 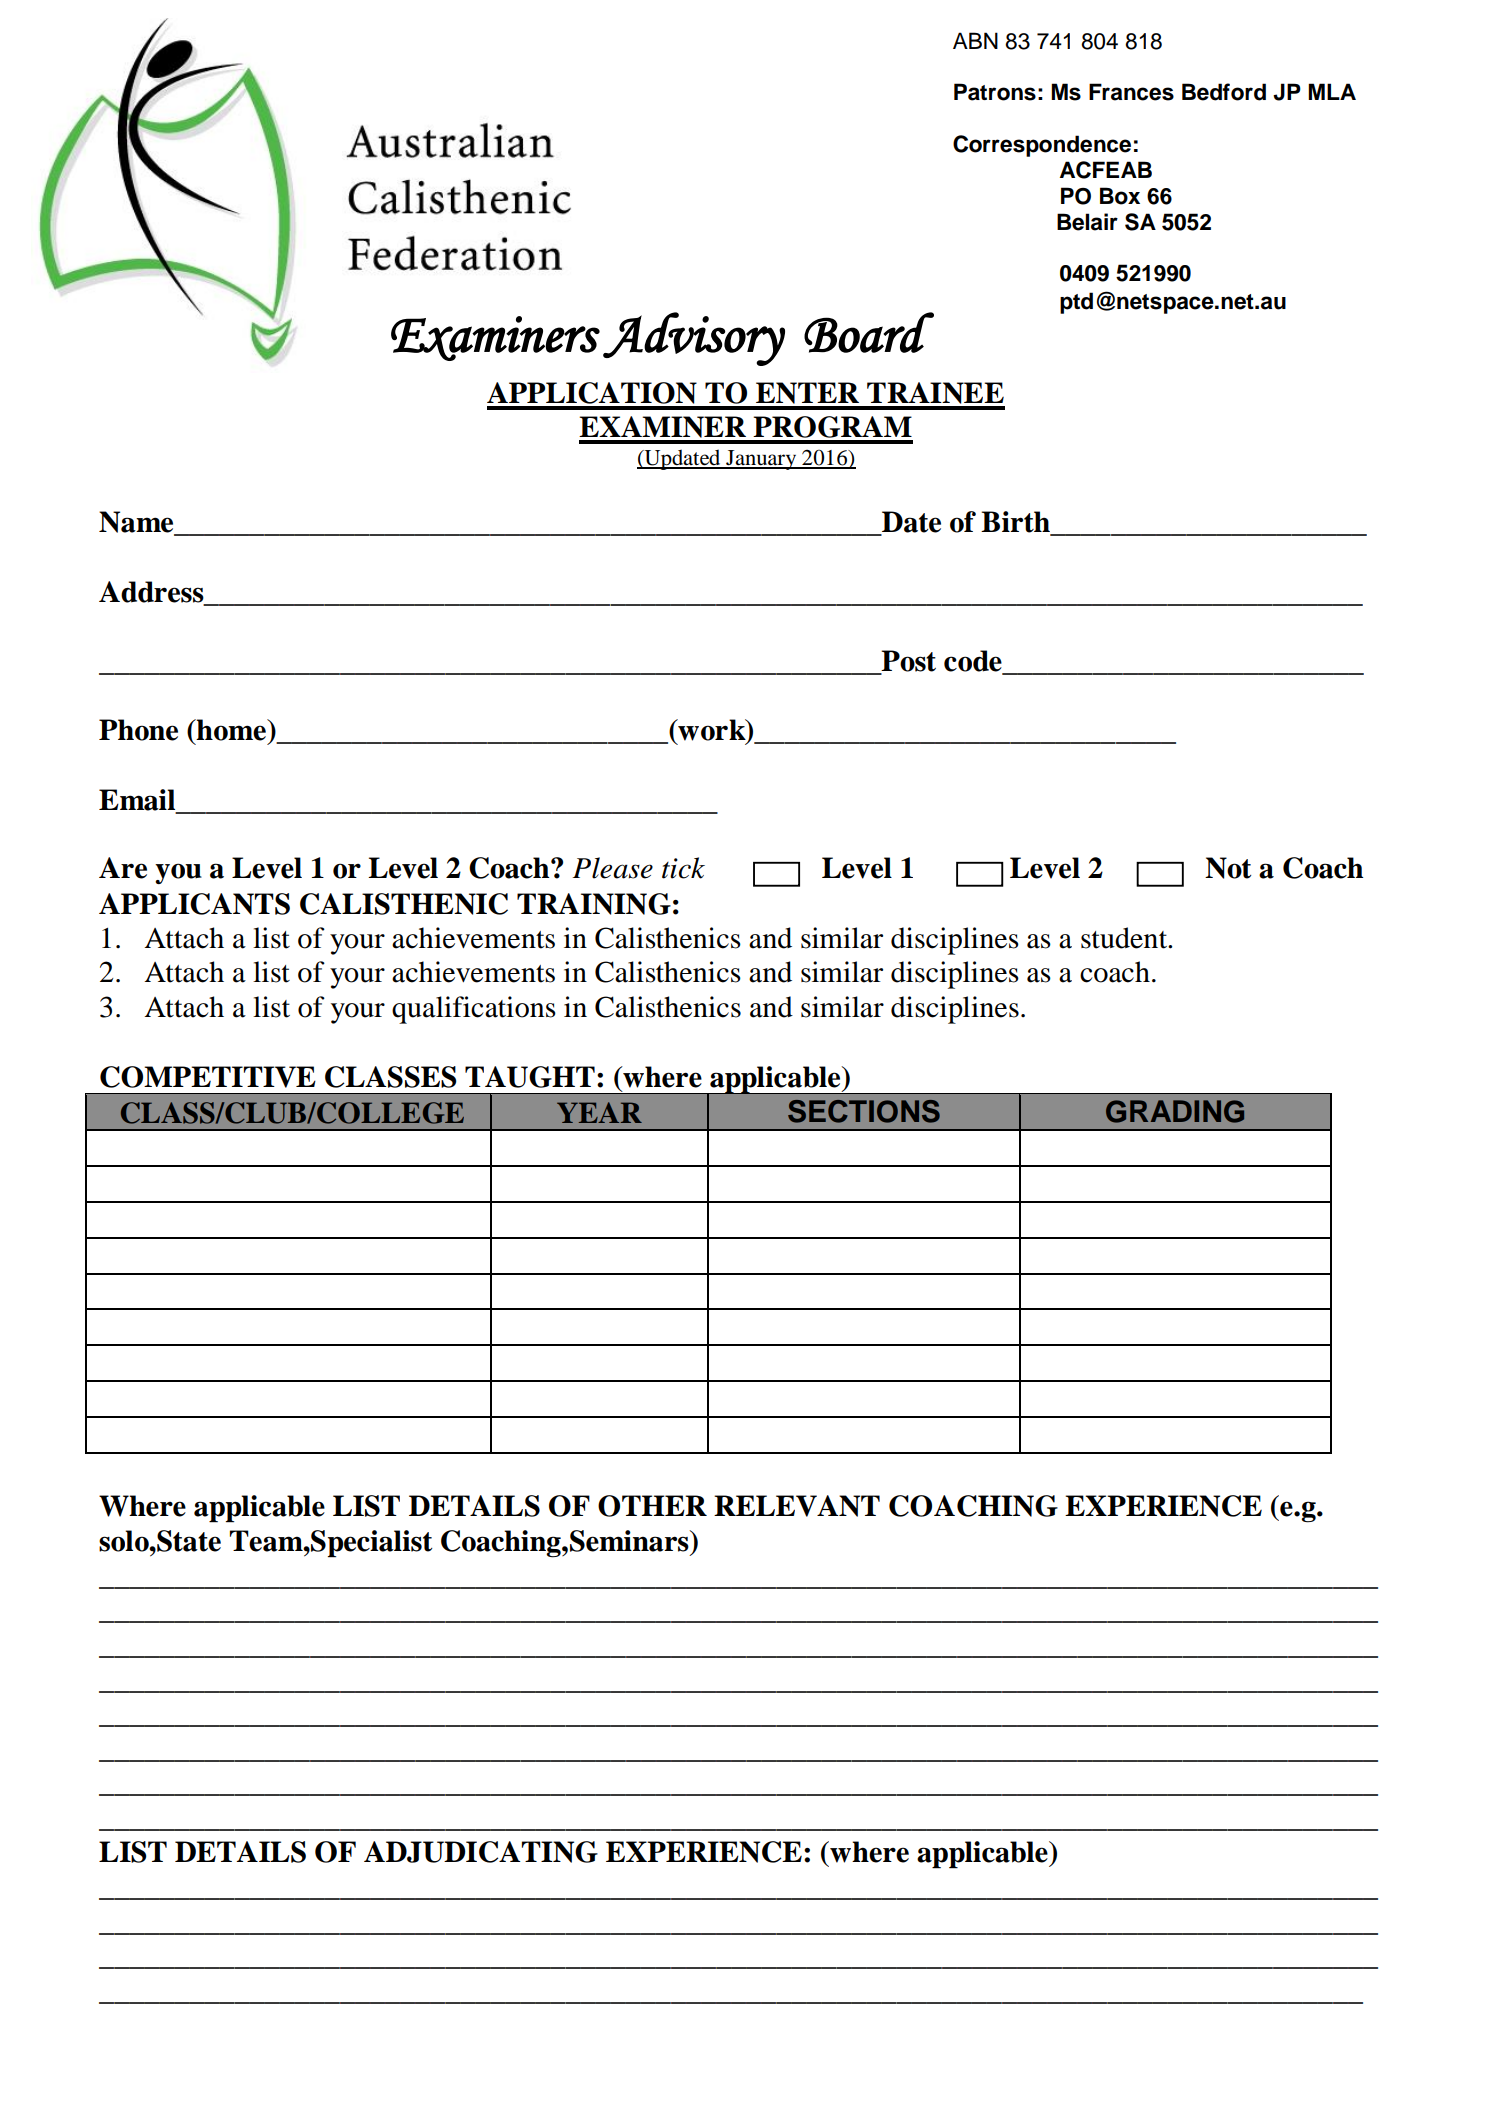 What do you see at coordinates (1228, 868) in the screenshot?
I see `Not` at bounding box center [1228, 868].
